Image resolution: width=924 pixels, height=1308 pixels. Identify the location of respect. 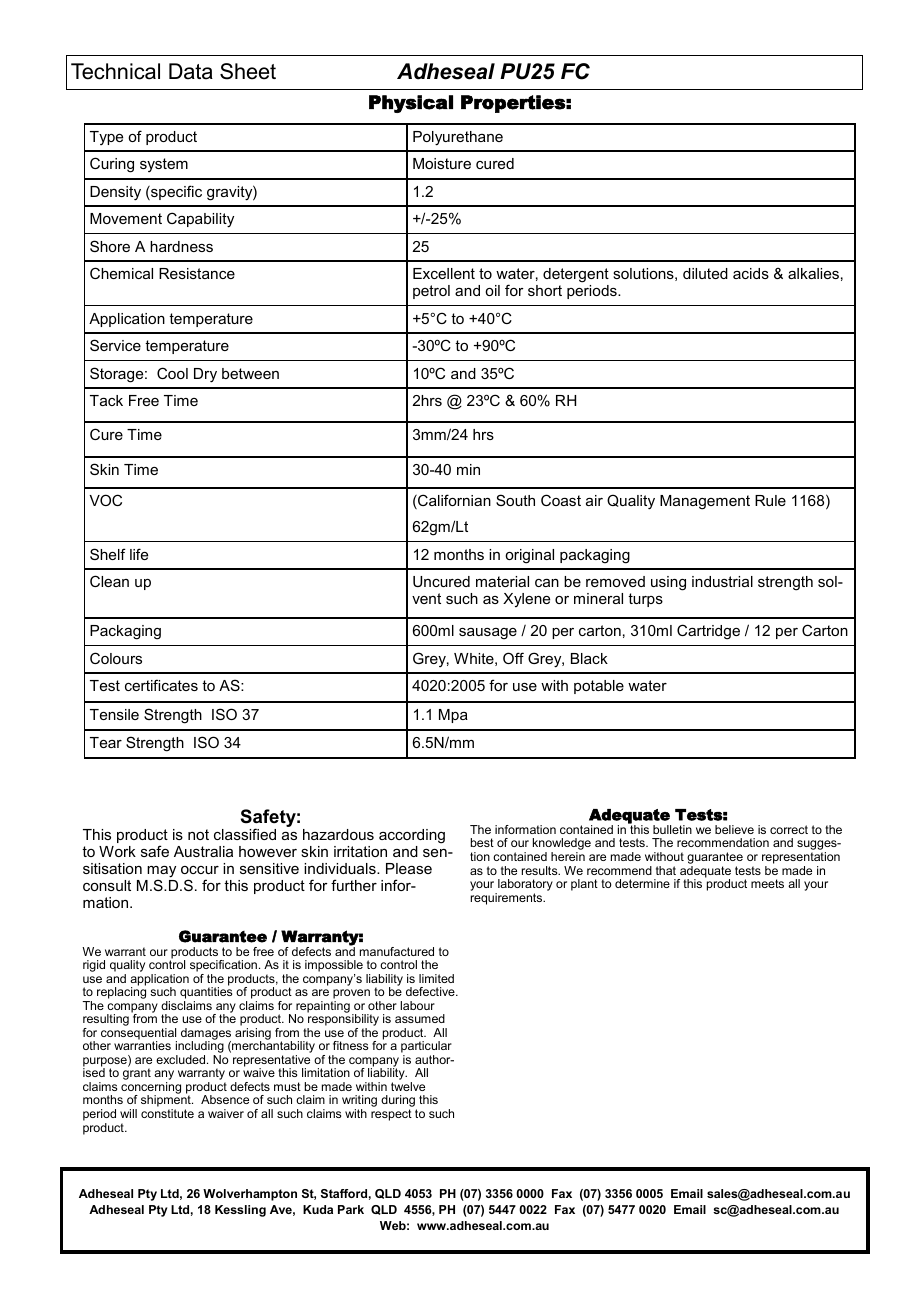
(391, 1115).
